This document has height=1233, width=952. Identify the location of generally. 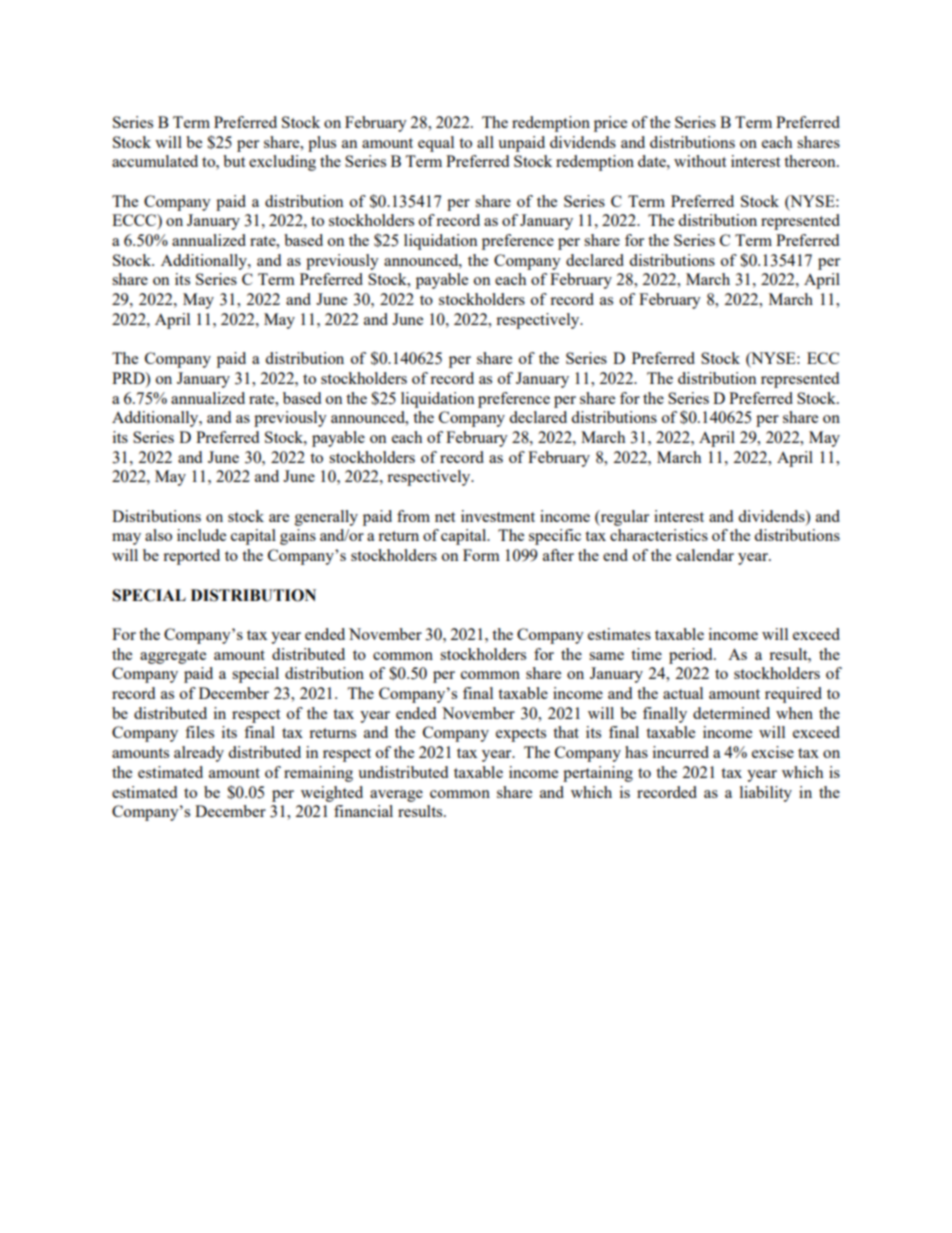
(326, 518).
